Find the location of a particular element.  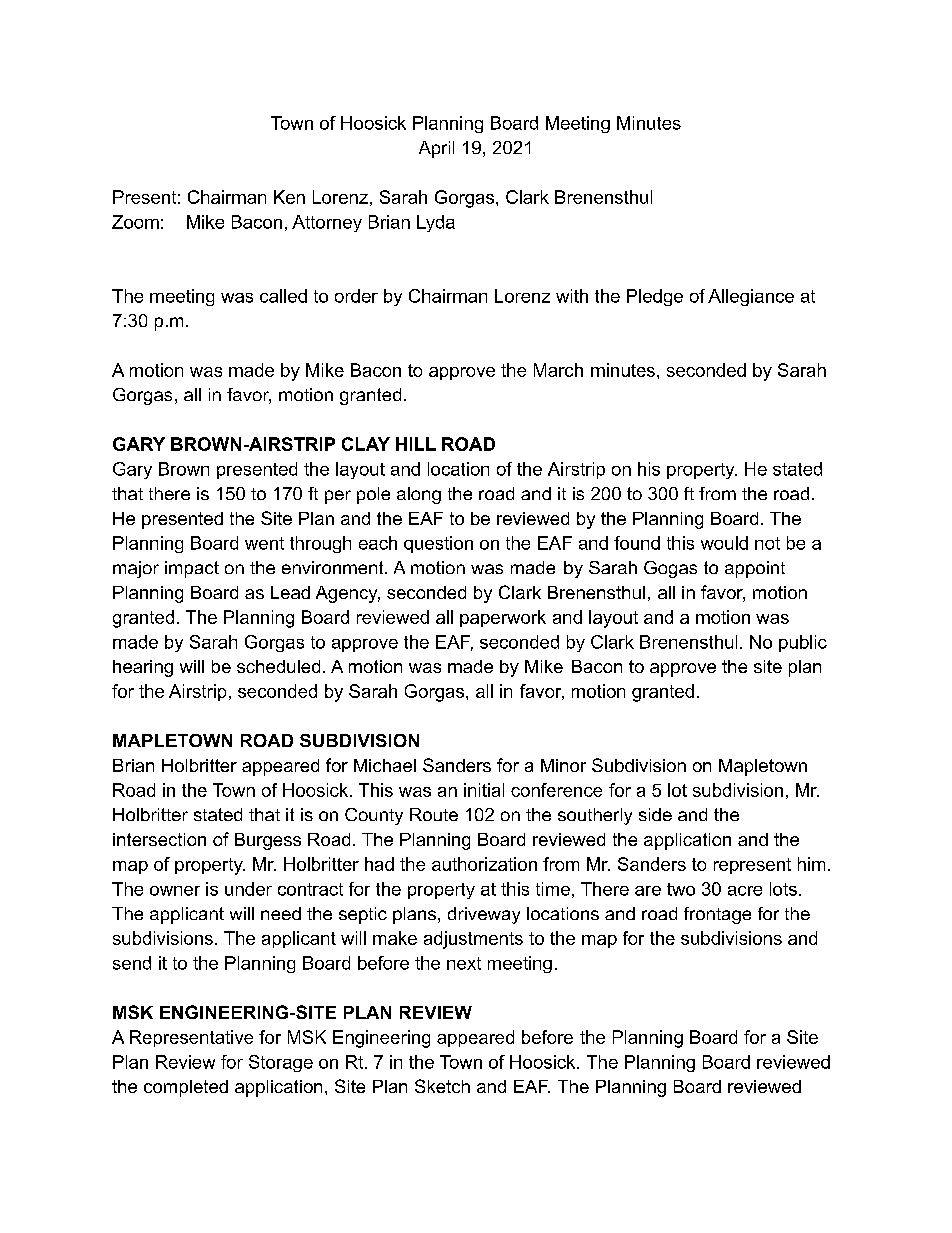

completed is located at coordinates (186, 1088).
